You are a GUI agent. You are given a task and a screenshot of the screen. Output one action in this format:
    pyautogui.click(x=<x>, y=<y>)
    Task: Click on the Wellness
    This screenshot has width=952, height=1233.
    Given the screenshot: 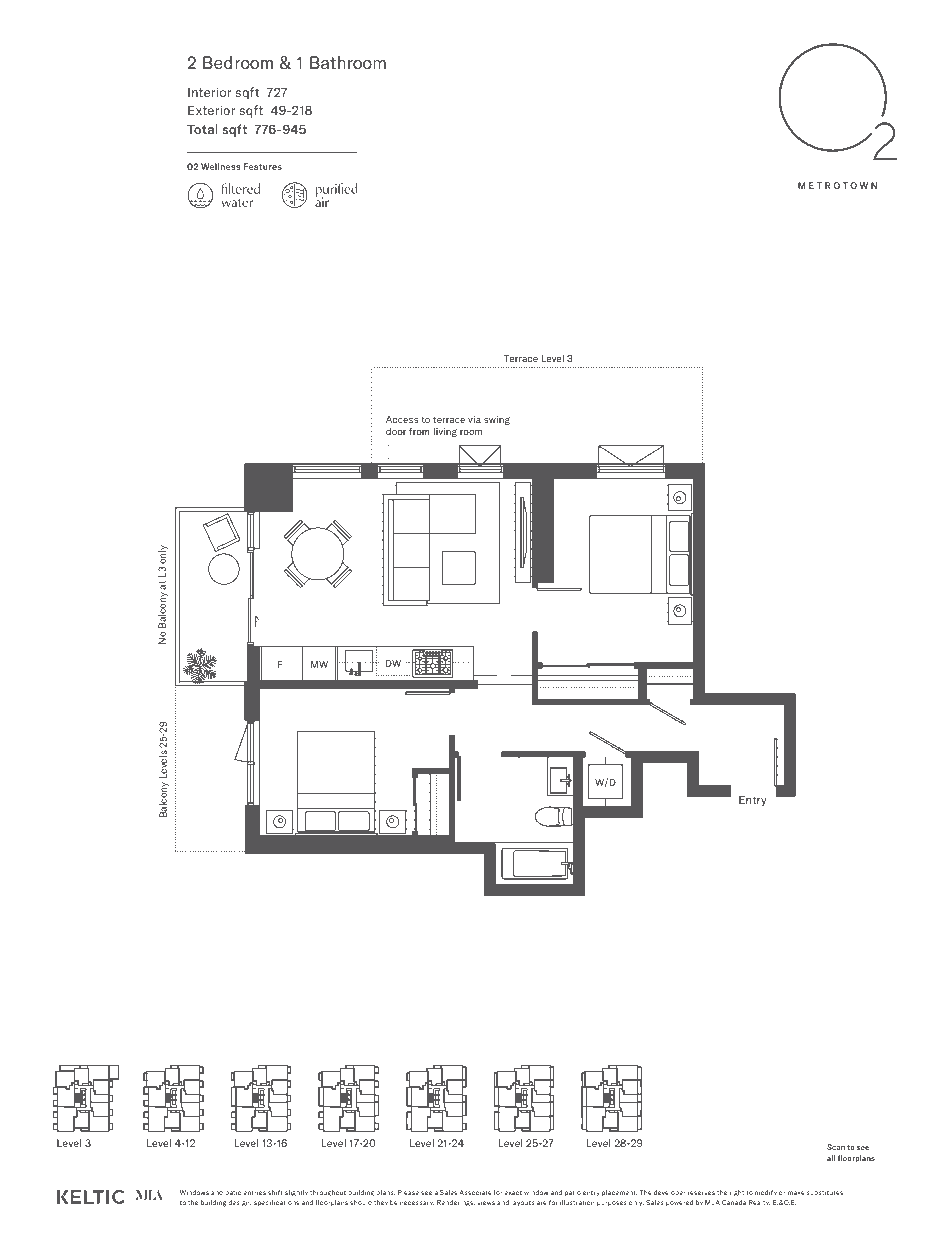 What is the action you would take?
    pyautogui.click(x=221, y=166)
